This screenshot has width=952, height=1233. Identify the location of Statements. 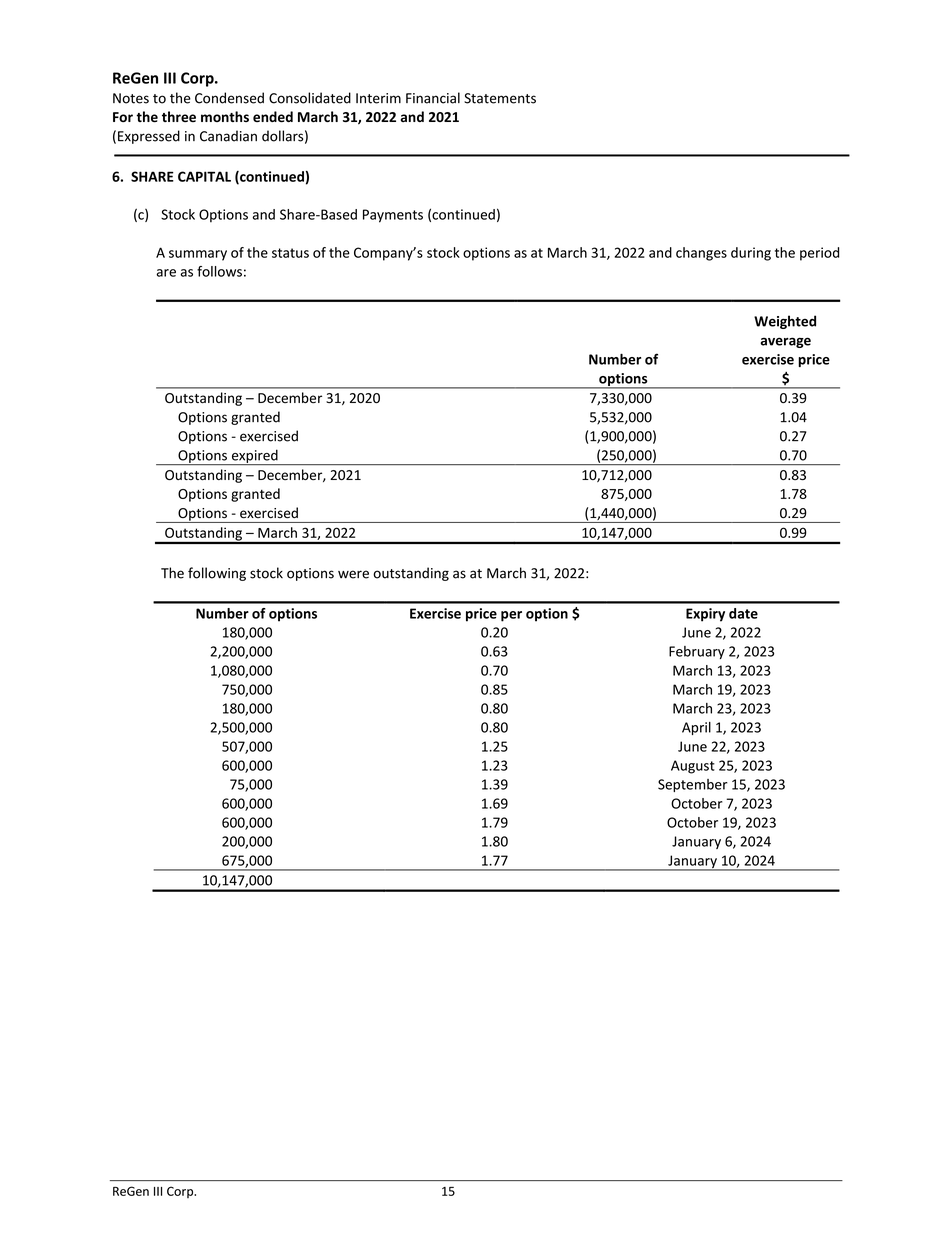
(500, 98).
